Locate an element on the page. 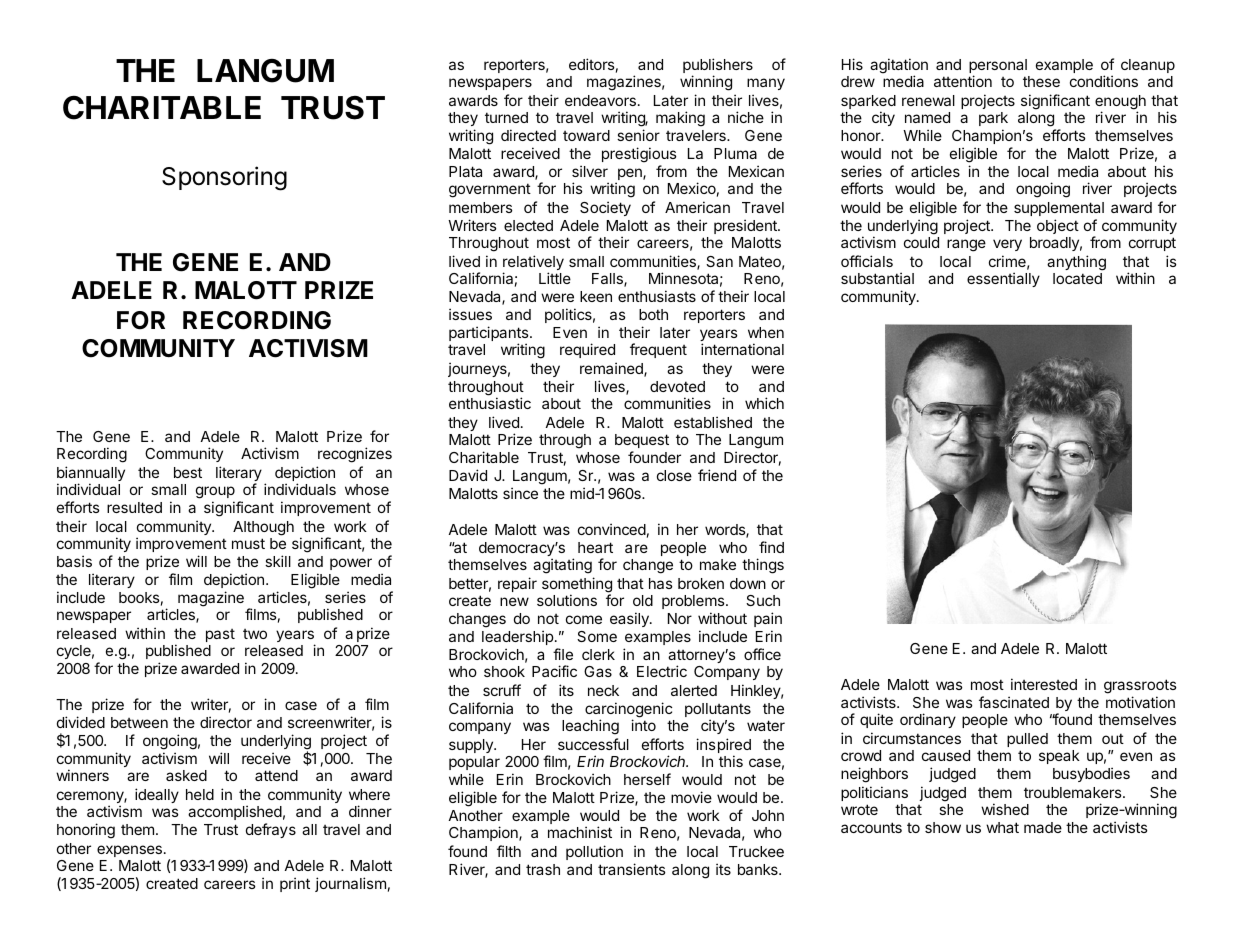  made is located at coordinates (1043, 827).
